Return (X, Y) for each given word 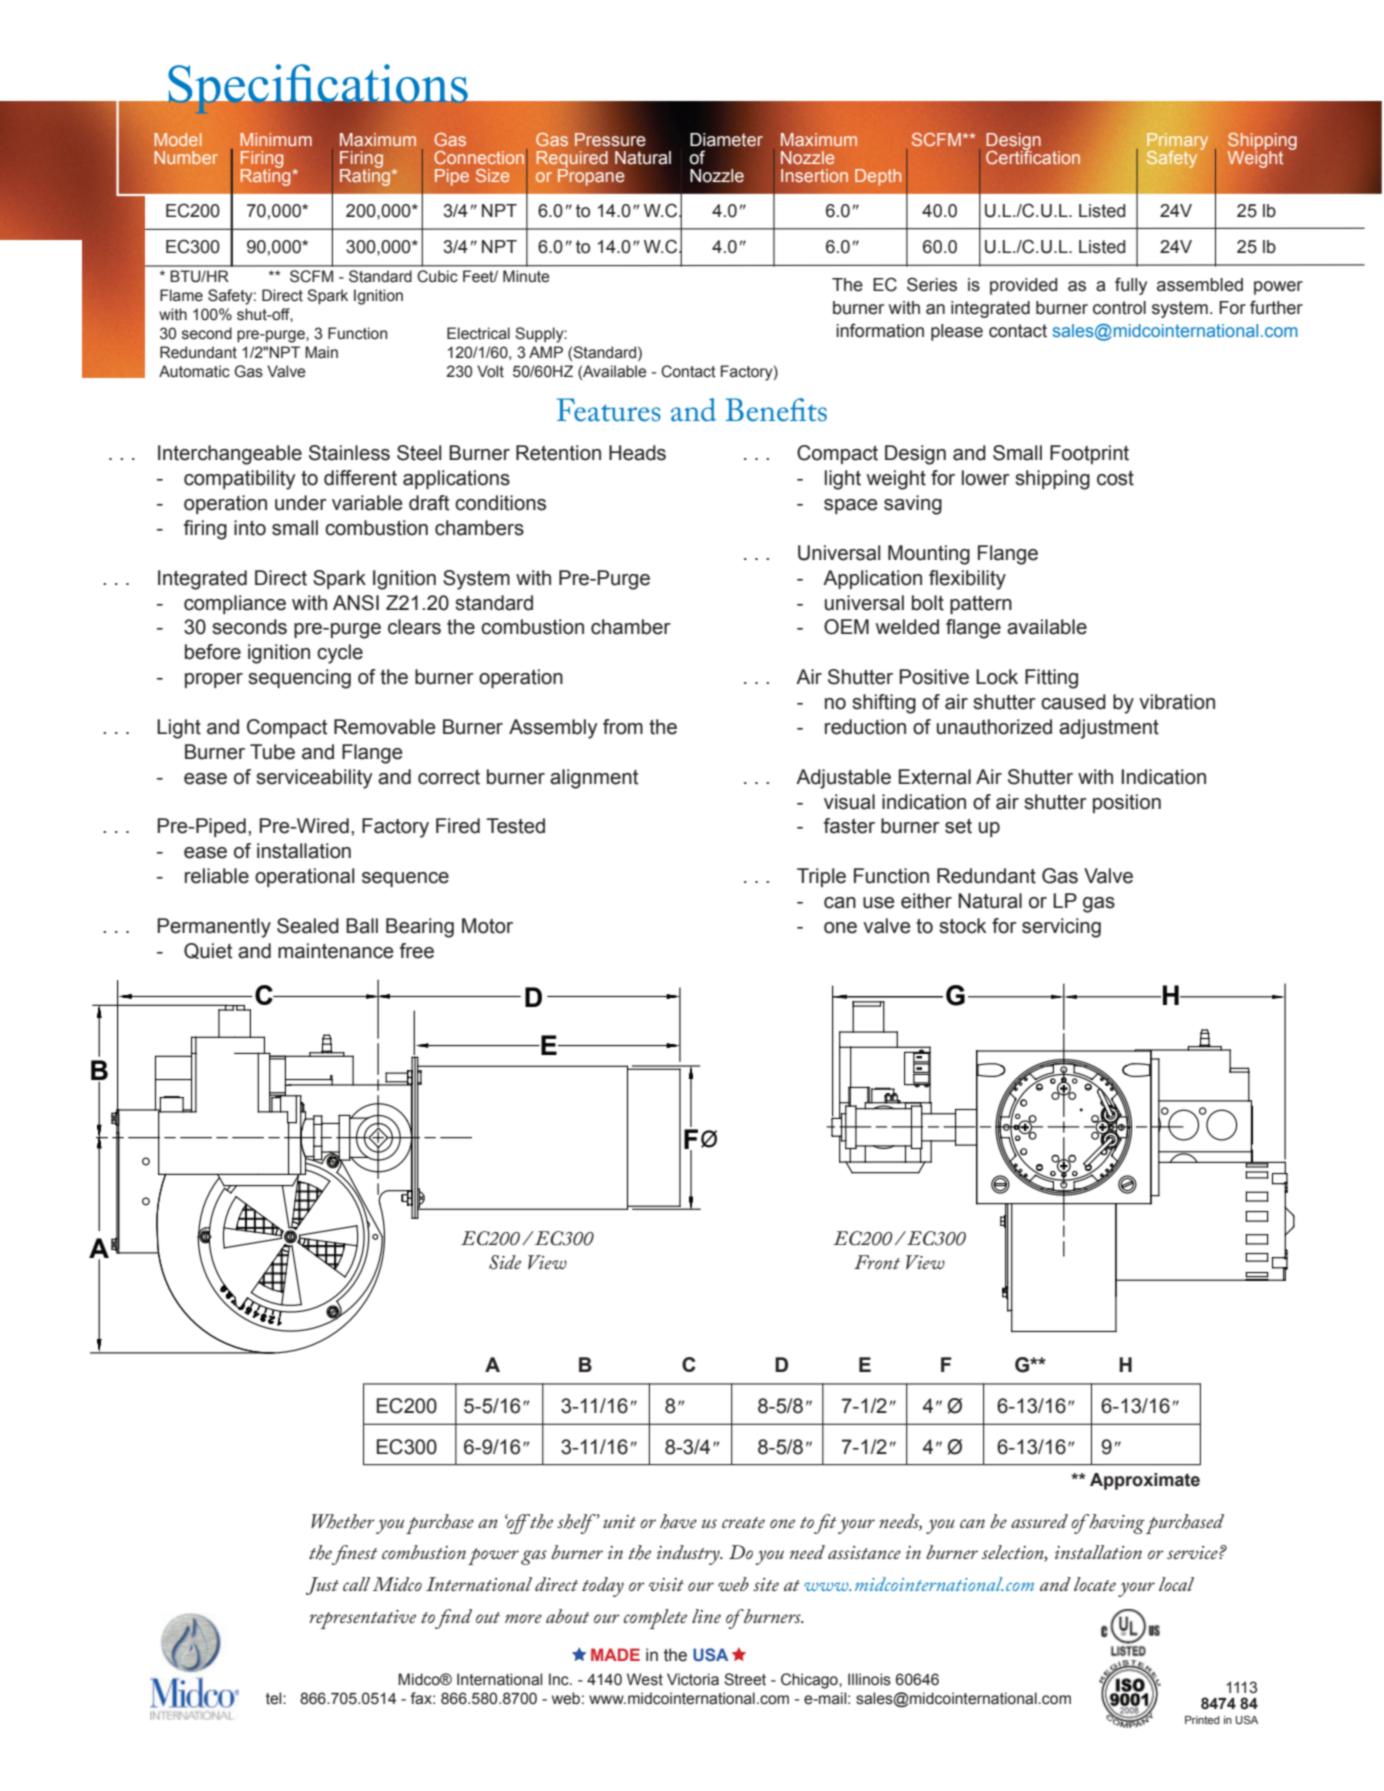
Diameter (726, 140)
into (250, 528)
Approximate (1145, 1481)
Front (877, 1262)
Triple (821, 877)
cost (1115, 478)
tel (275, 1698)
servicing (1061, 928)
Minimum (276, 139)
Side (505, 1262)
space (851, 506)
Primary (1177, 142)
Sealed (308, 926)
